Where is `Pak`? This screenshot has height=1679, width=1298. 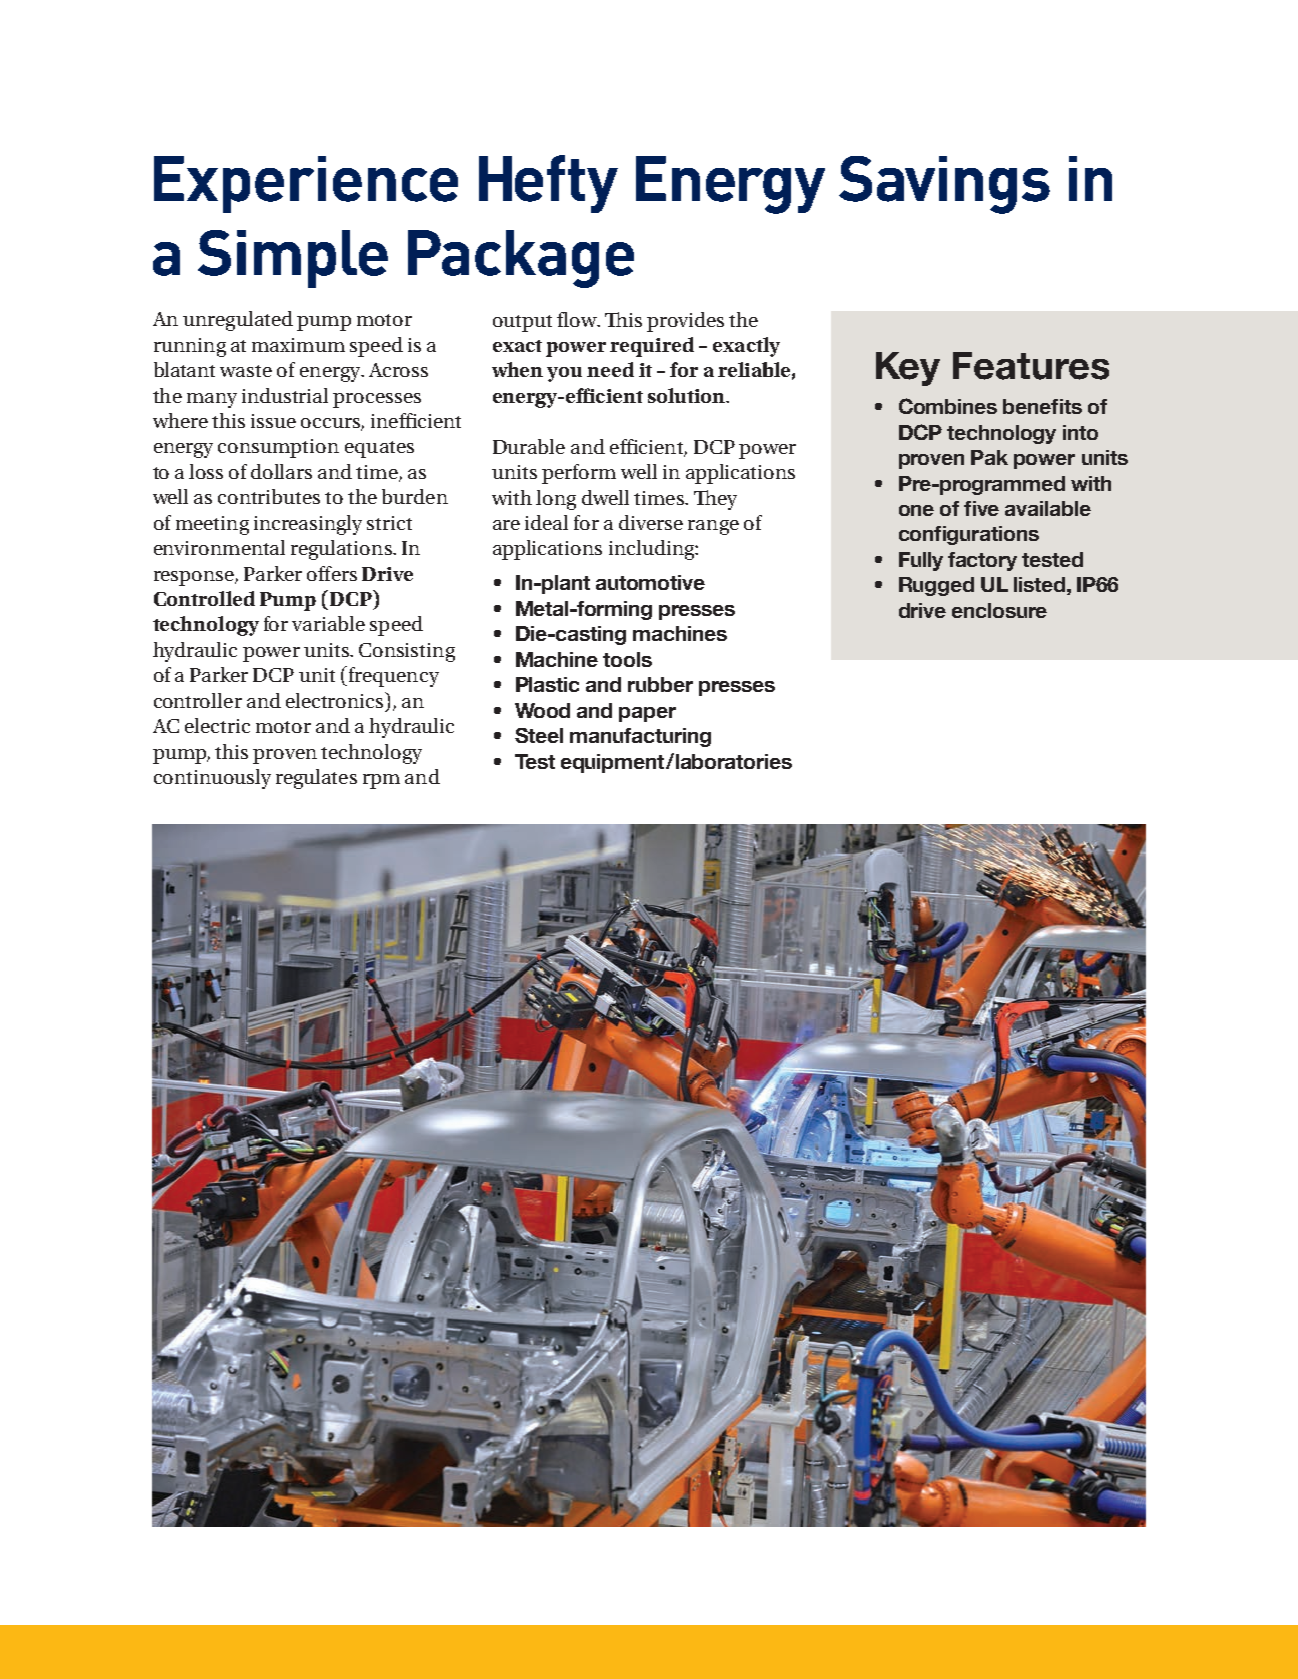 Pak is located at coordinates (989, 457).
